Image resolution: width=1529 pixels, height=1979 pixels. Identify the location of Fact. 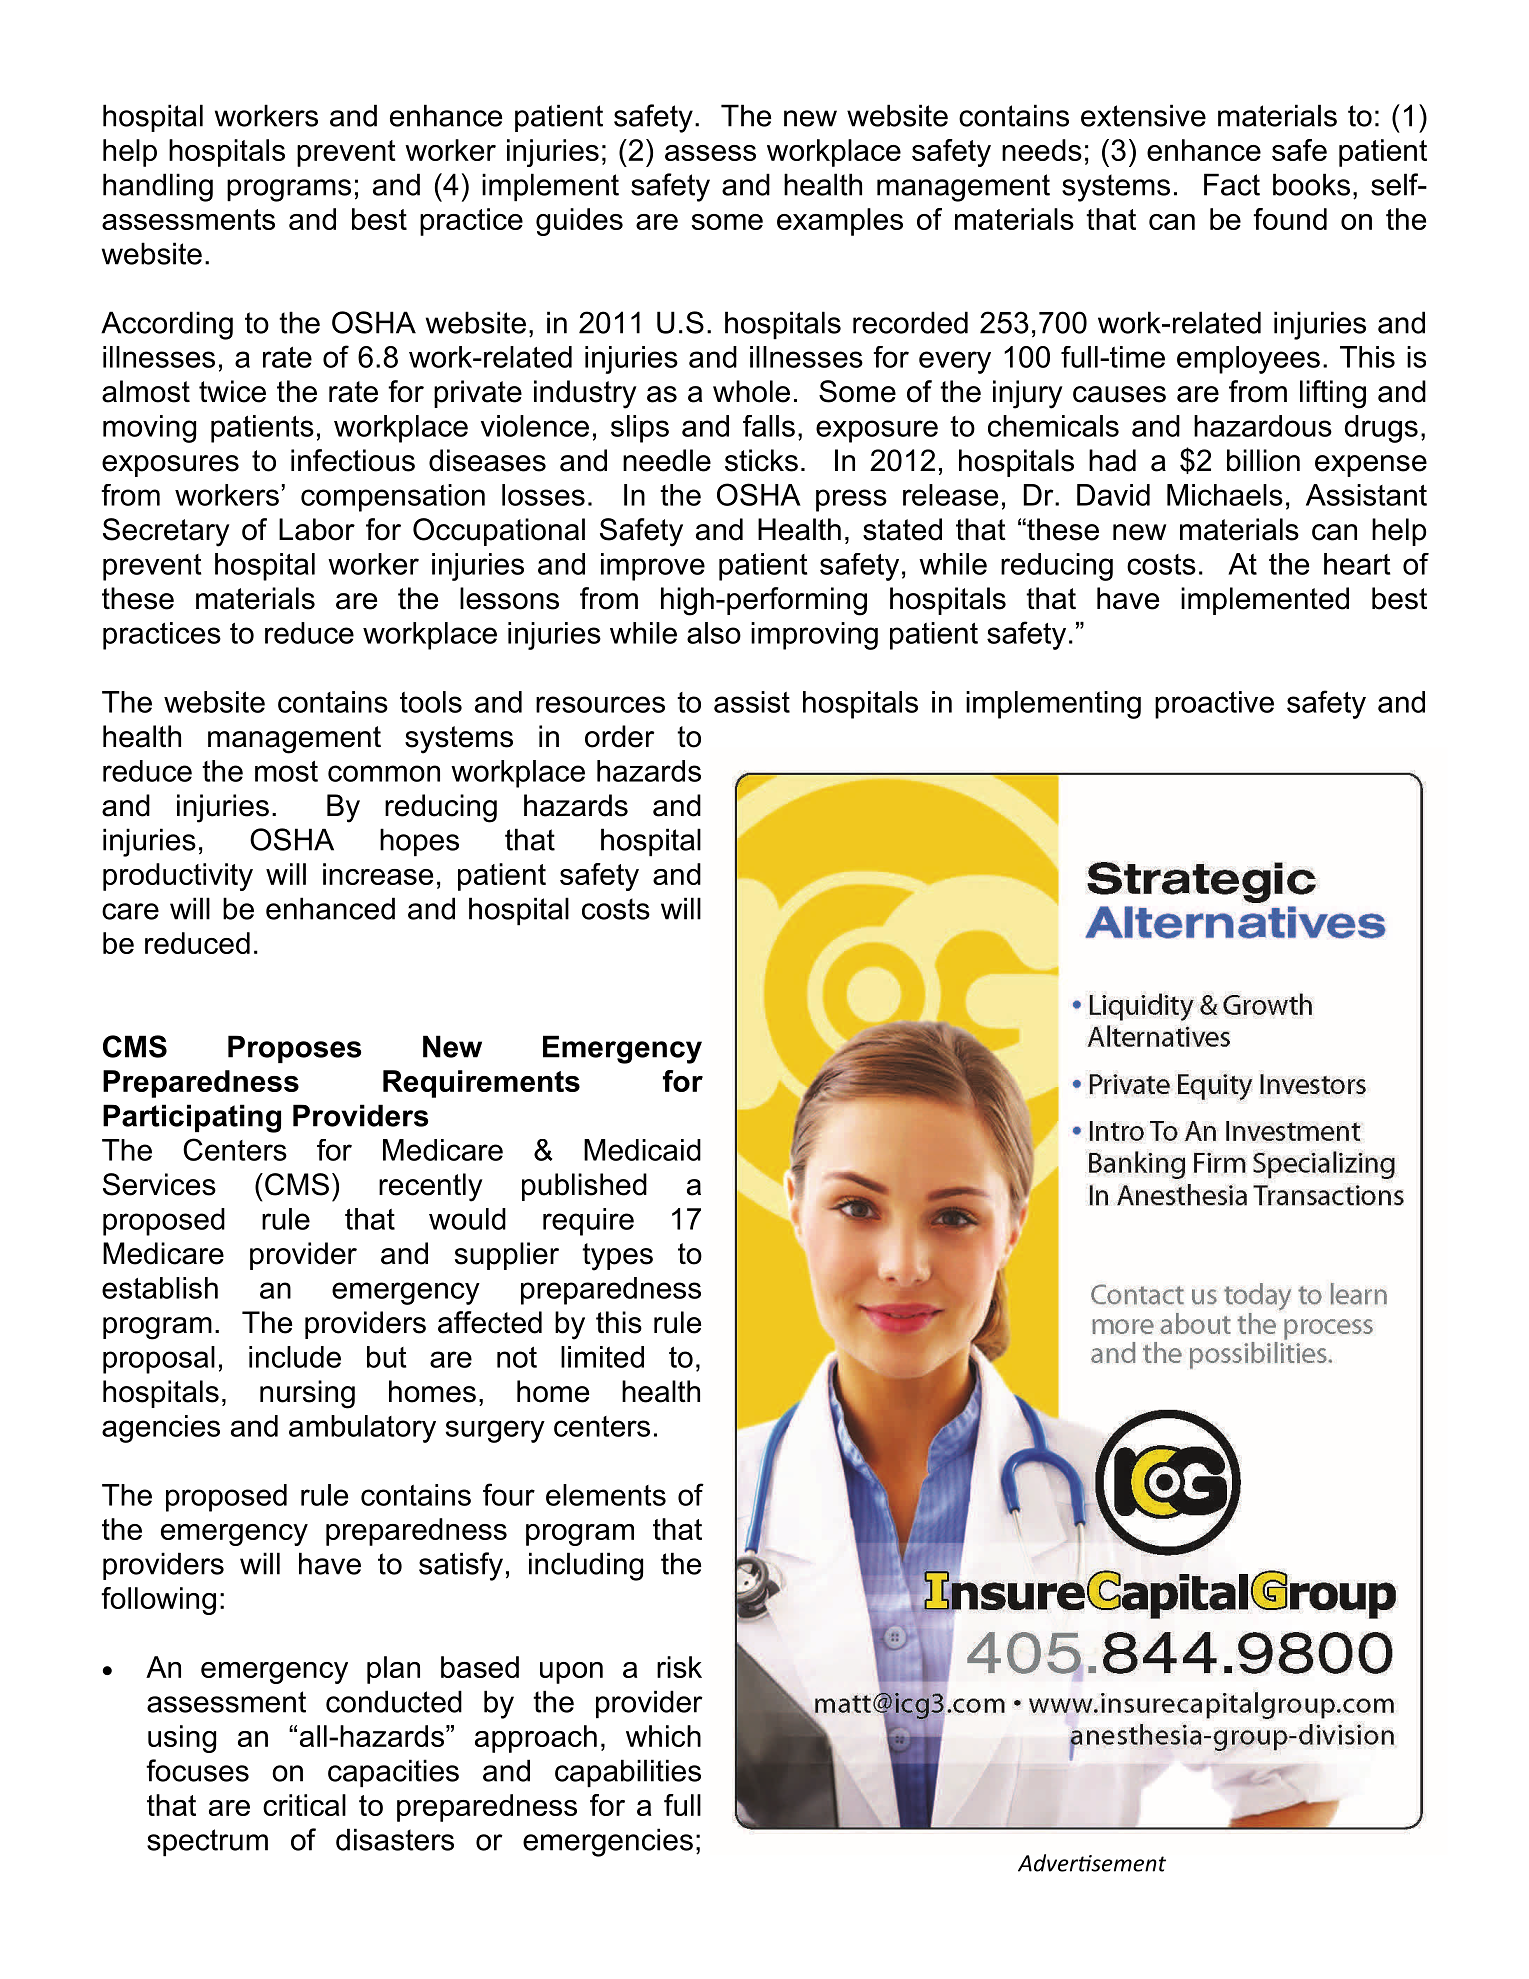
(1232, 184).
